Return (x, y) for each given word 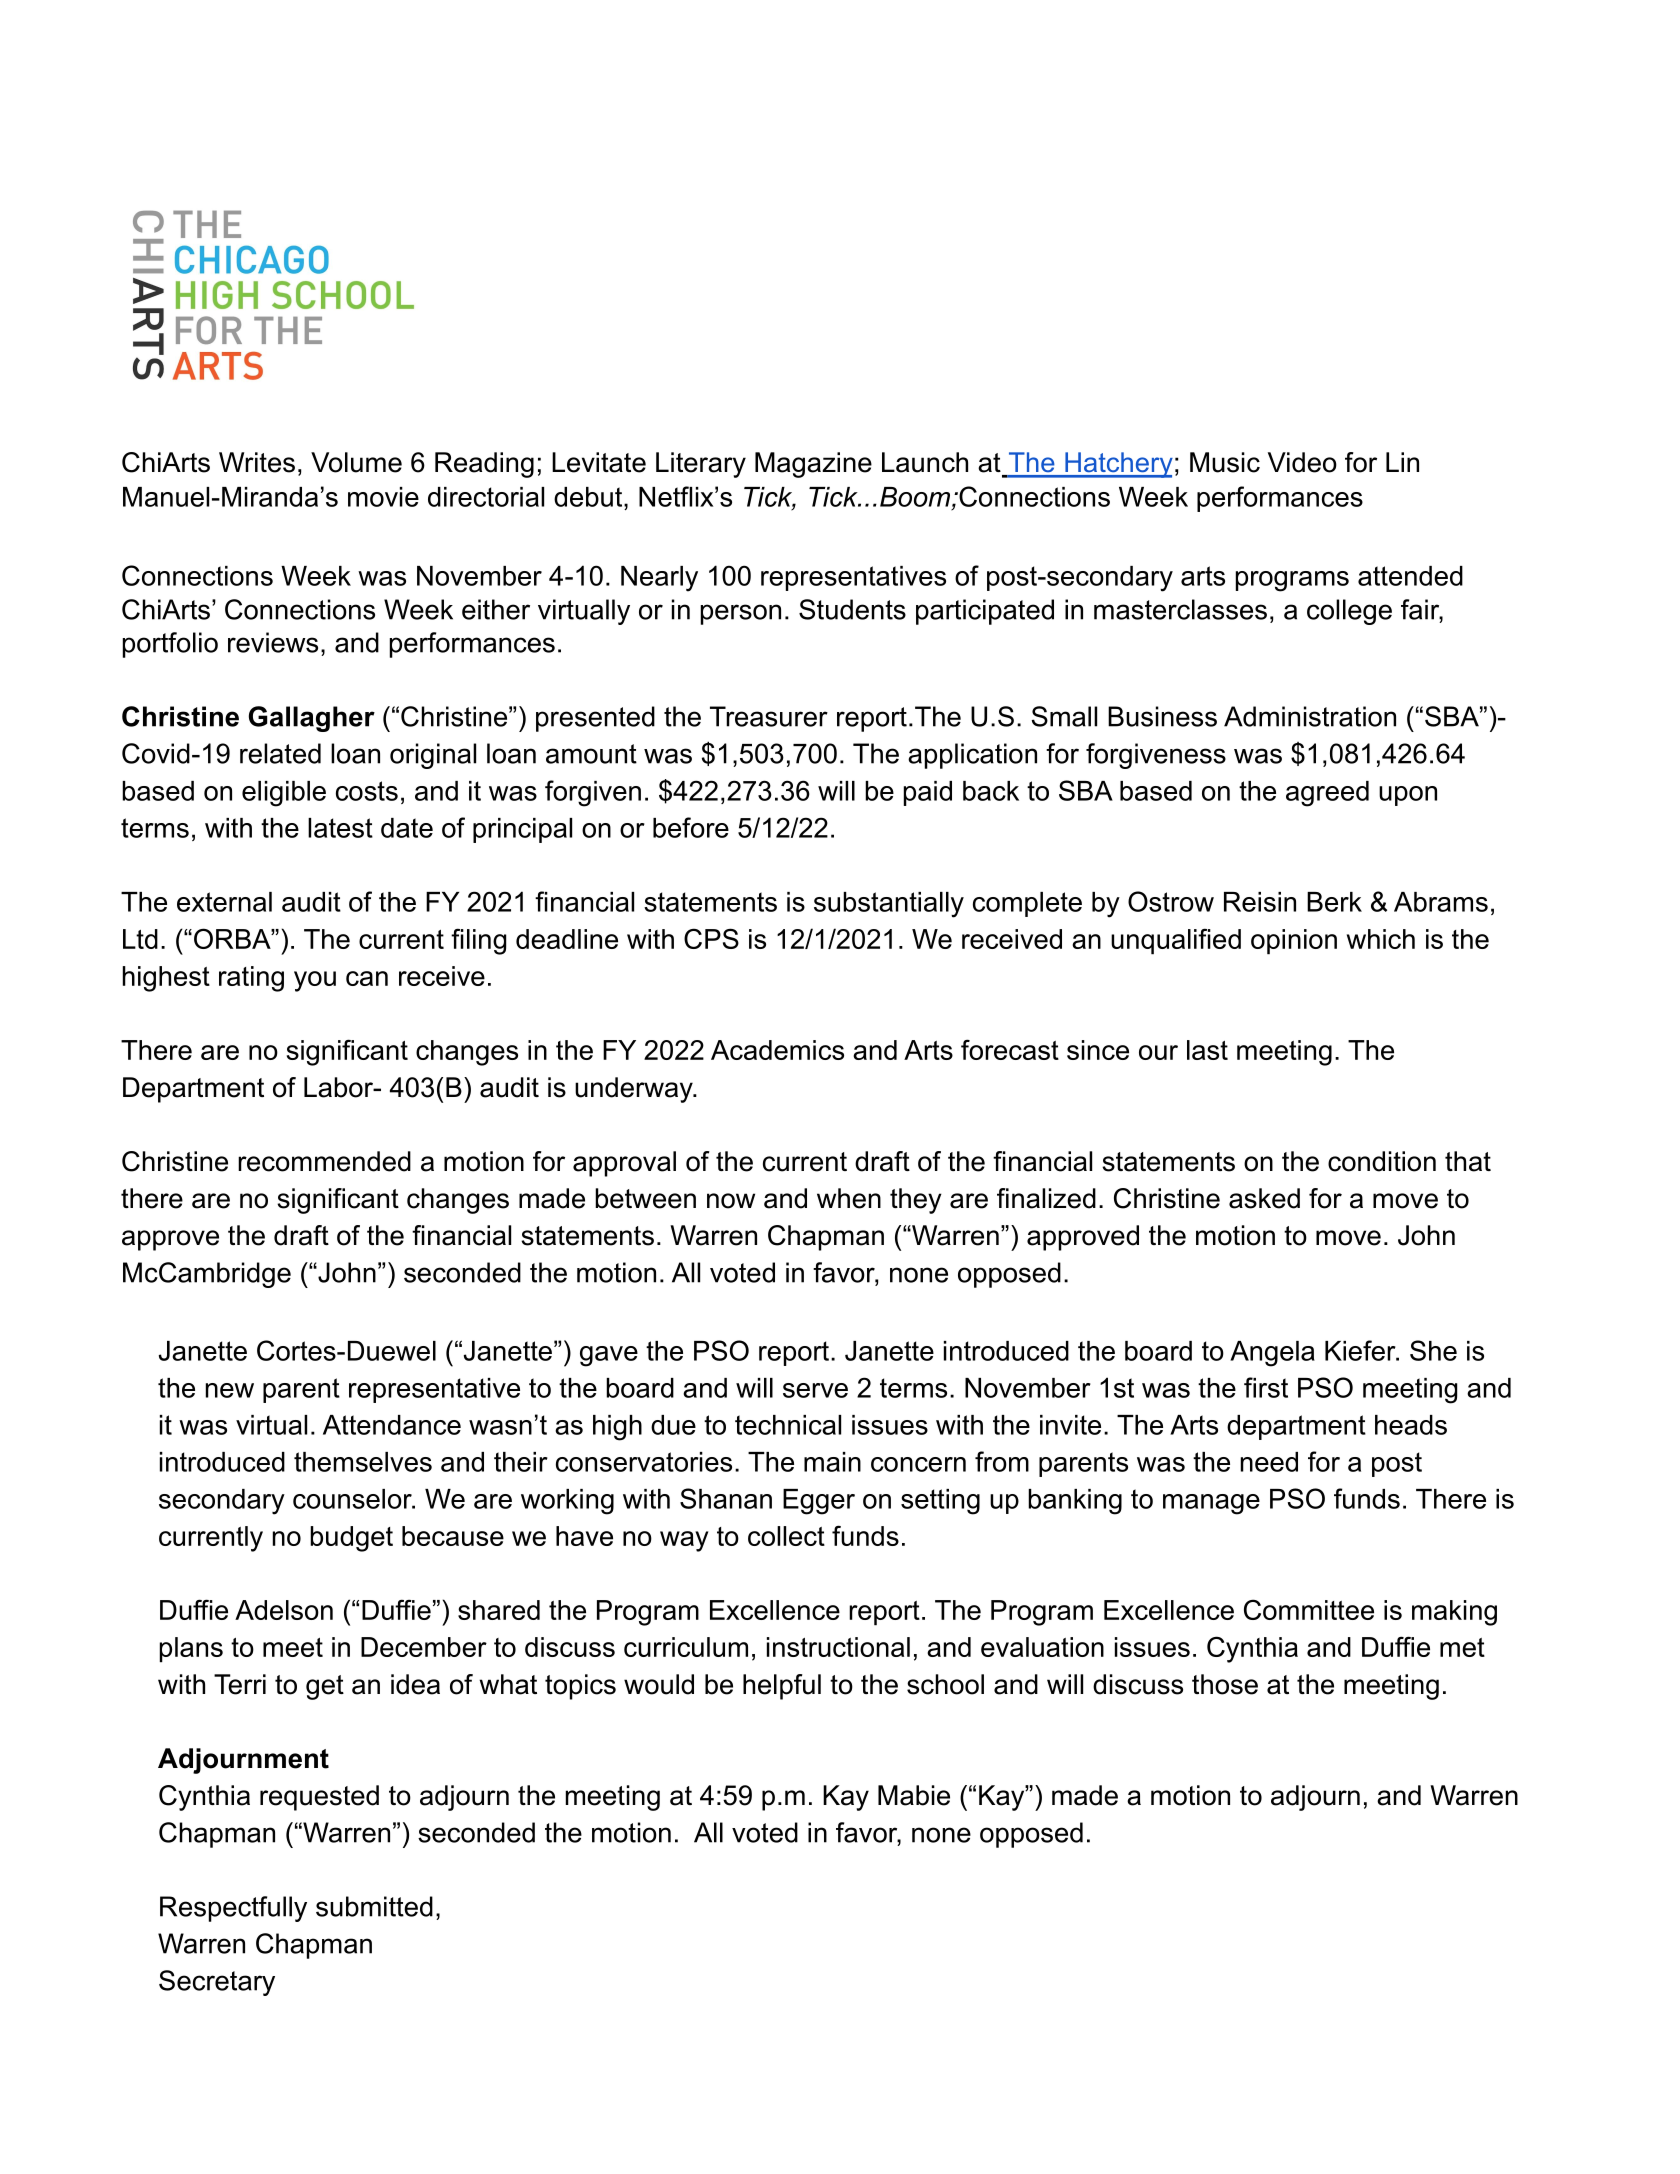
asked (1264, 1198)
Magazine (813, 465)
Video (1302, 462)
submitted (374, 1906)
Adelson (284, 1610)
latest (340, 828)
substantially (889, 905)
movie (383, 497)
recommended (324, 1161)
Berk (1334, 902)
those (1225, 1684)
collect (786, 1536)
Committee (1309, 1609)
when (849, 1198)
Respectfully (233, 1909)
